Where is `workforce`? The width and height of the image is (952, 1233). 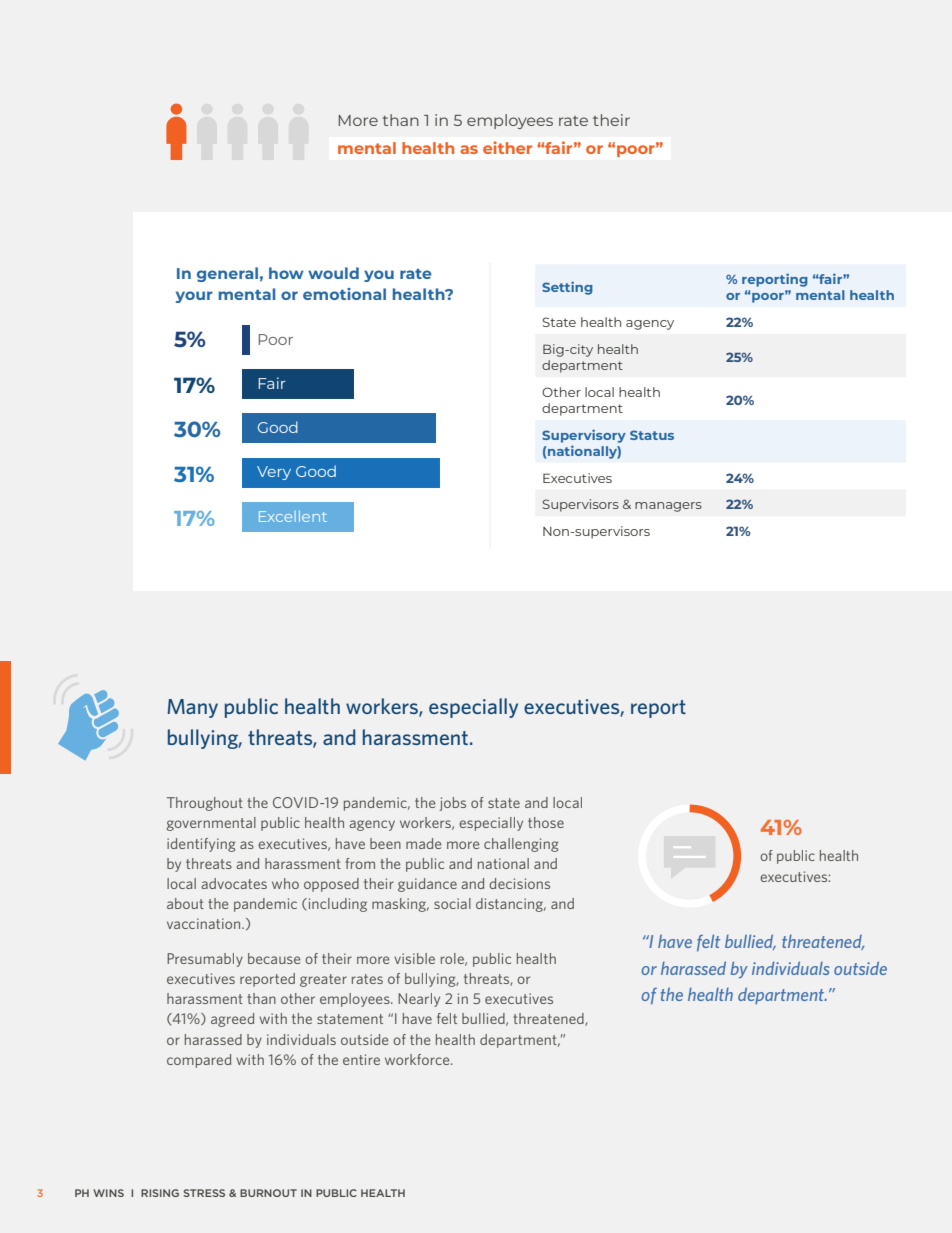
workforce is located at coordinates (418, 1059).
